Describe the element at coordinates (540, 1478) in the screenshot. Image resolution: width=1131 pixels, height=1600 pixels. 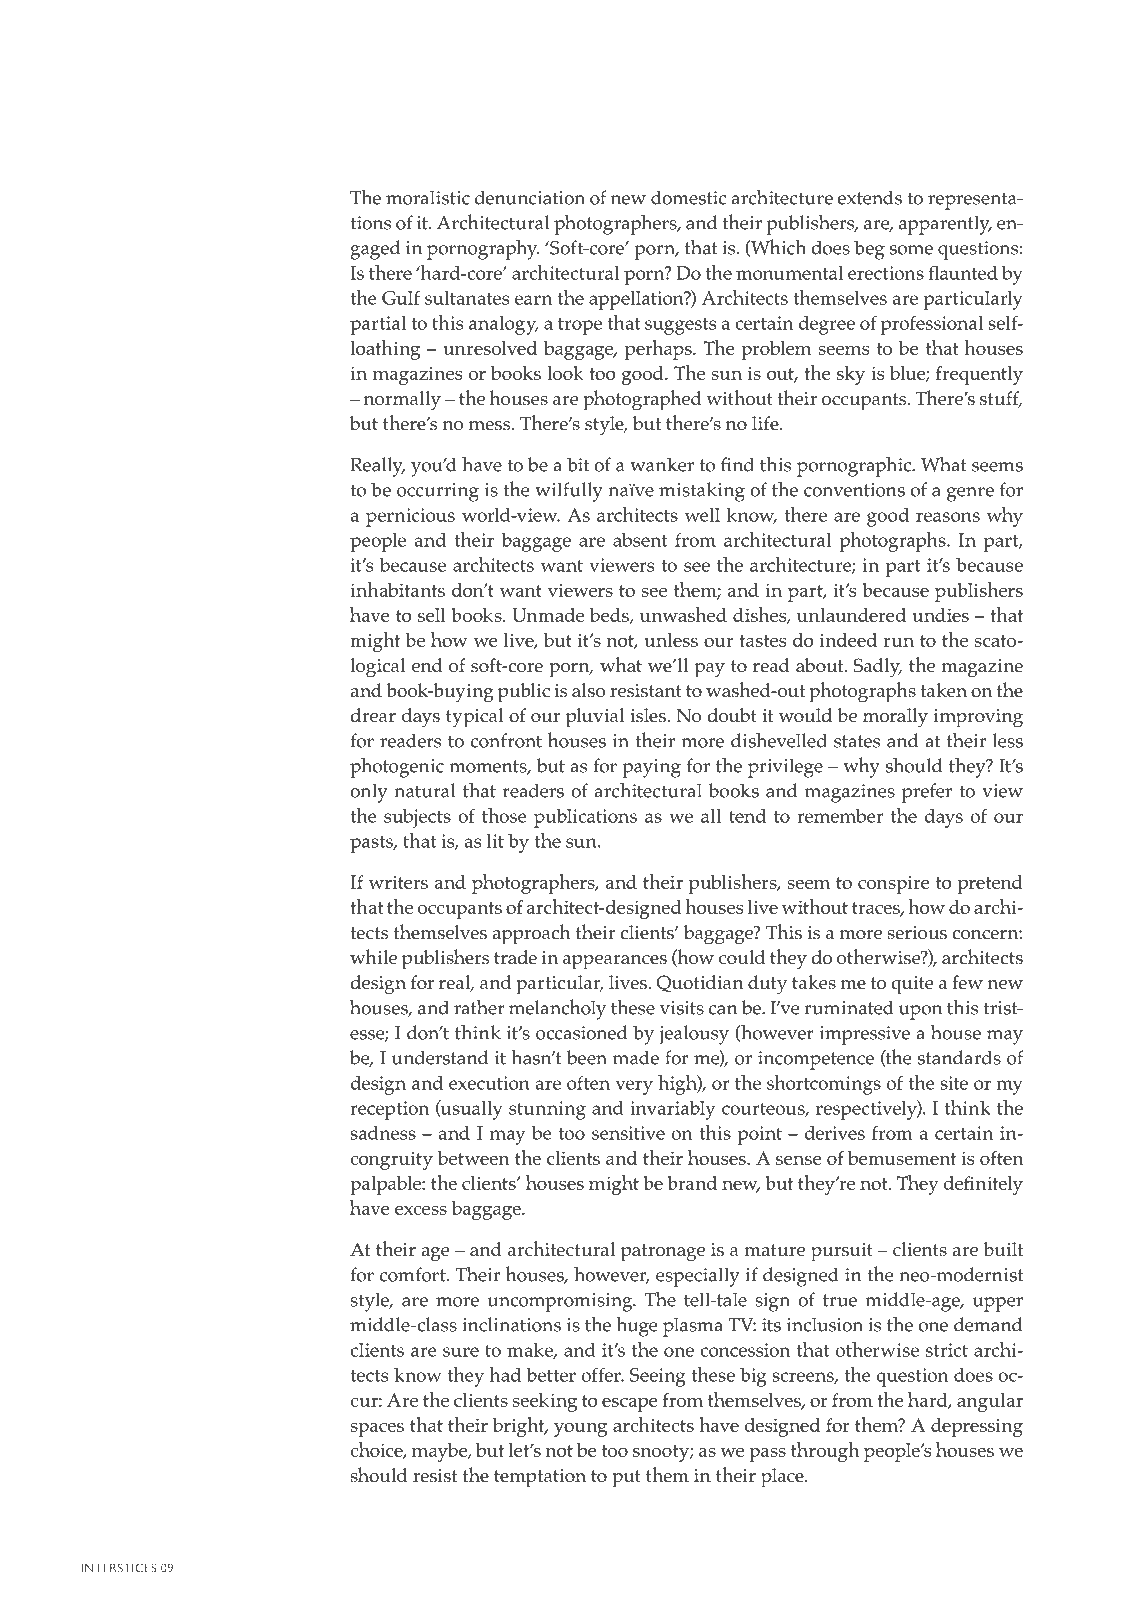
I see `temptation` at that location.
